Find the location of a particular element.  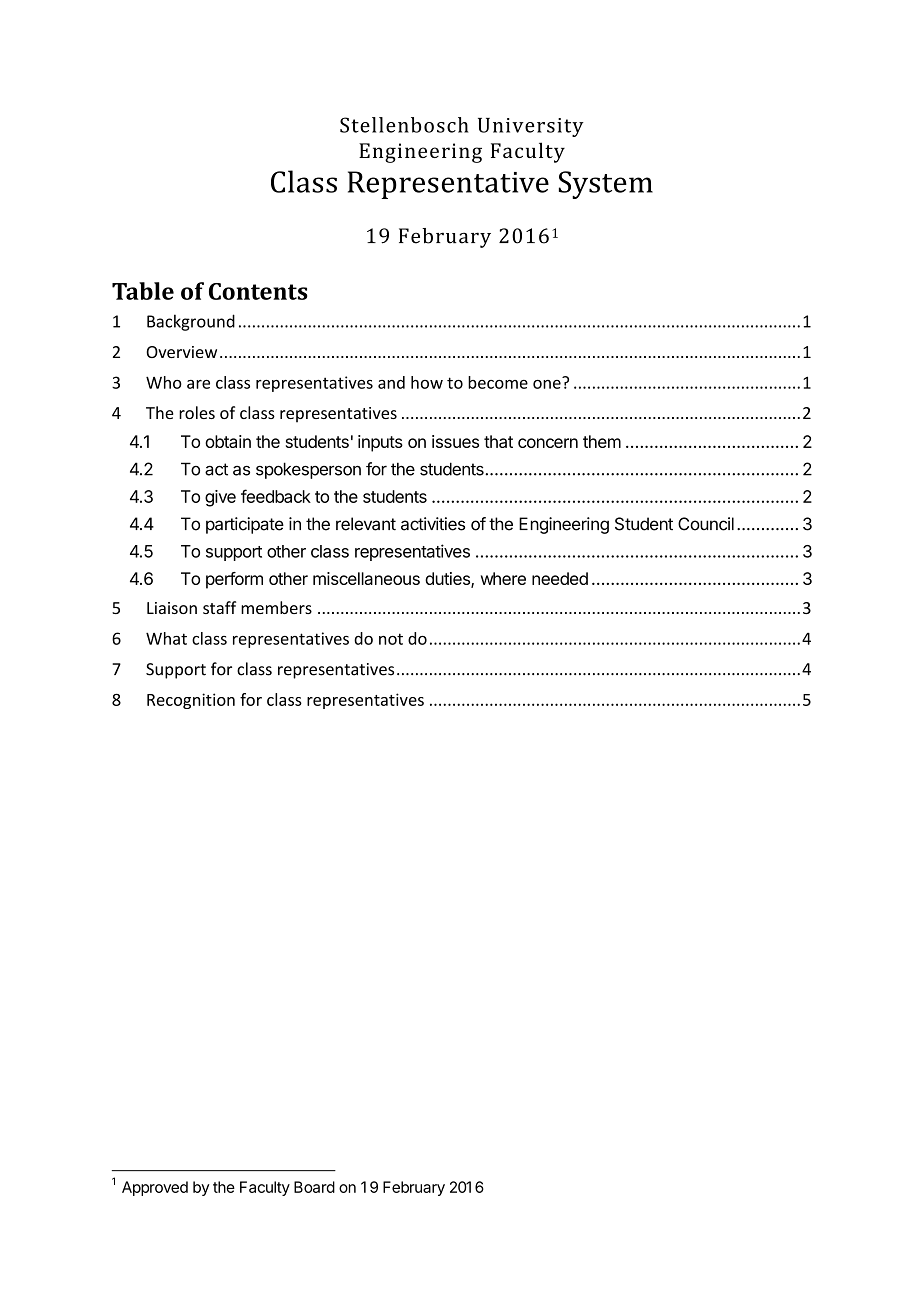

Approved is located at coordinates (155, 1188).
